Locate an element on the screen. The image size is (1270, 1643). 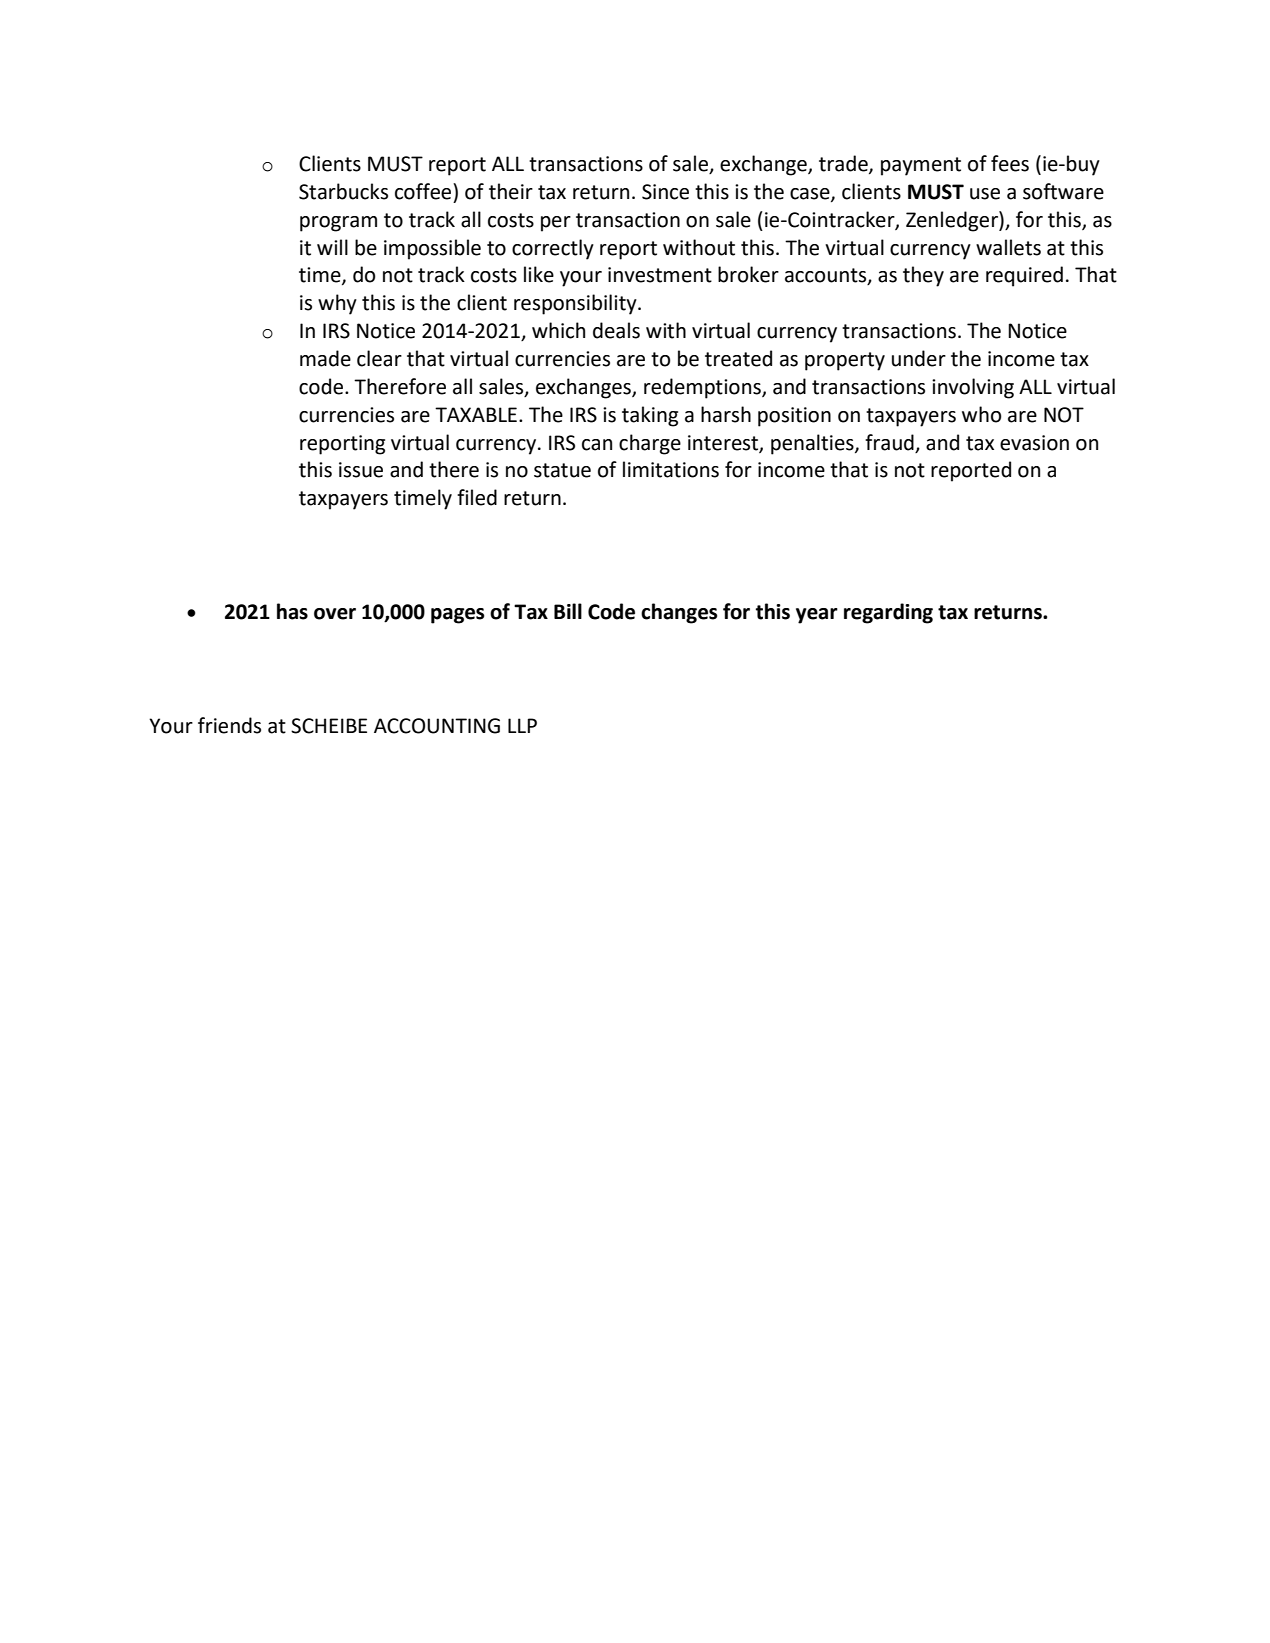
LLP is located at coordinates (522, 725).
